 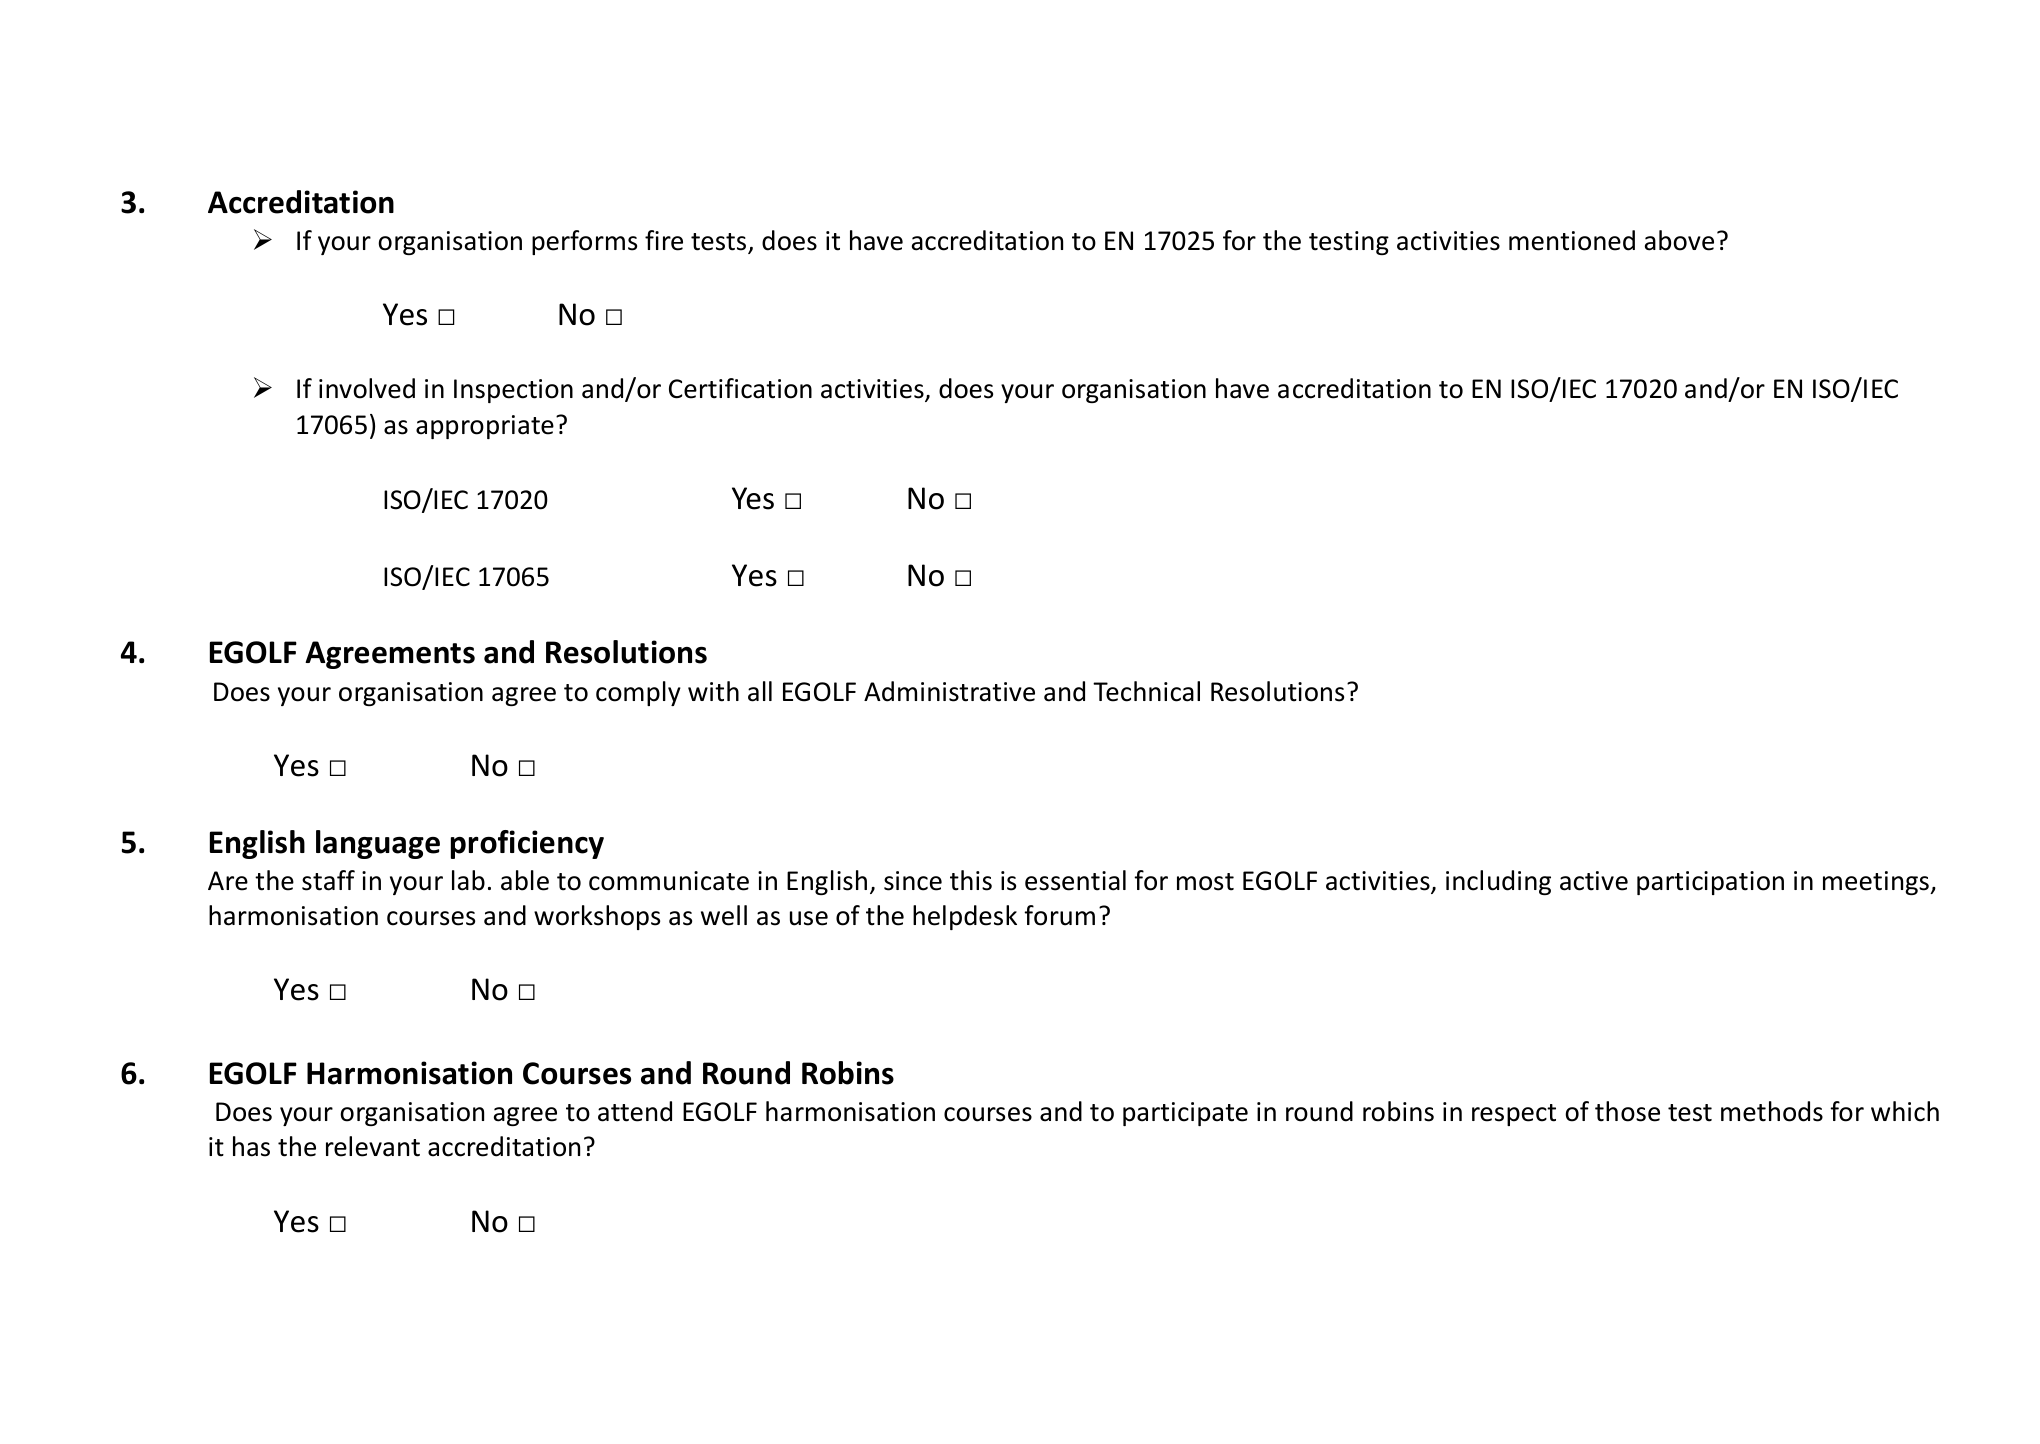 What do you see at coordinates (1594, 881) in the image?
I see `active` at bounding box center [1594, 881].
